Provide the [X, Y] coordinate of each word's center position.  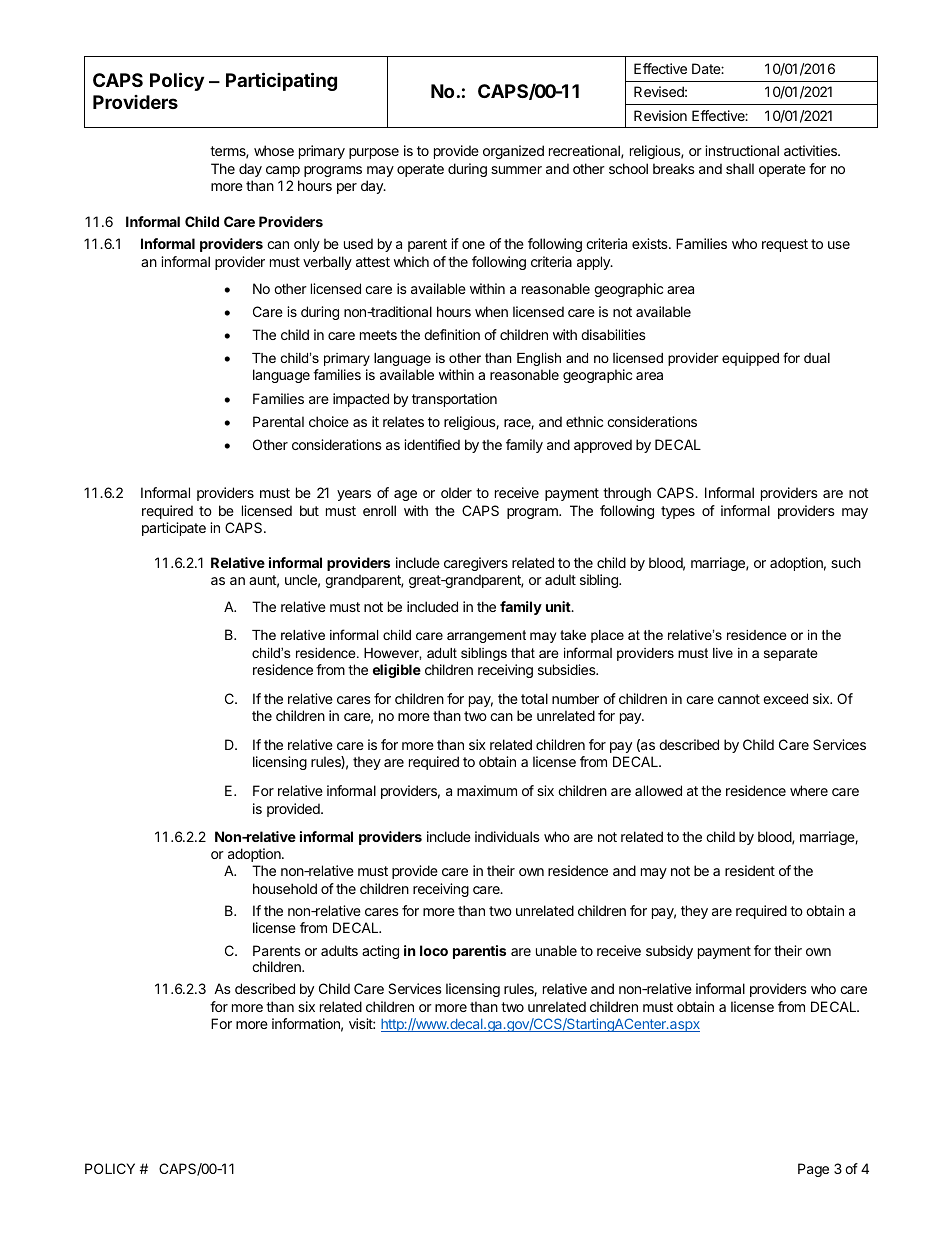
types [678, 512]
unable [556, 950]
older [456, 492]
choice [329, 421]
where [809, 790]
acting [380, 952]
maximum [487, 790]
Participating [281, 81]
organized [513, 152]
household [285, 888]
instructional [742, 150]
